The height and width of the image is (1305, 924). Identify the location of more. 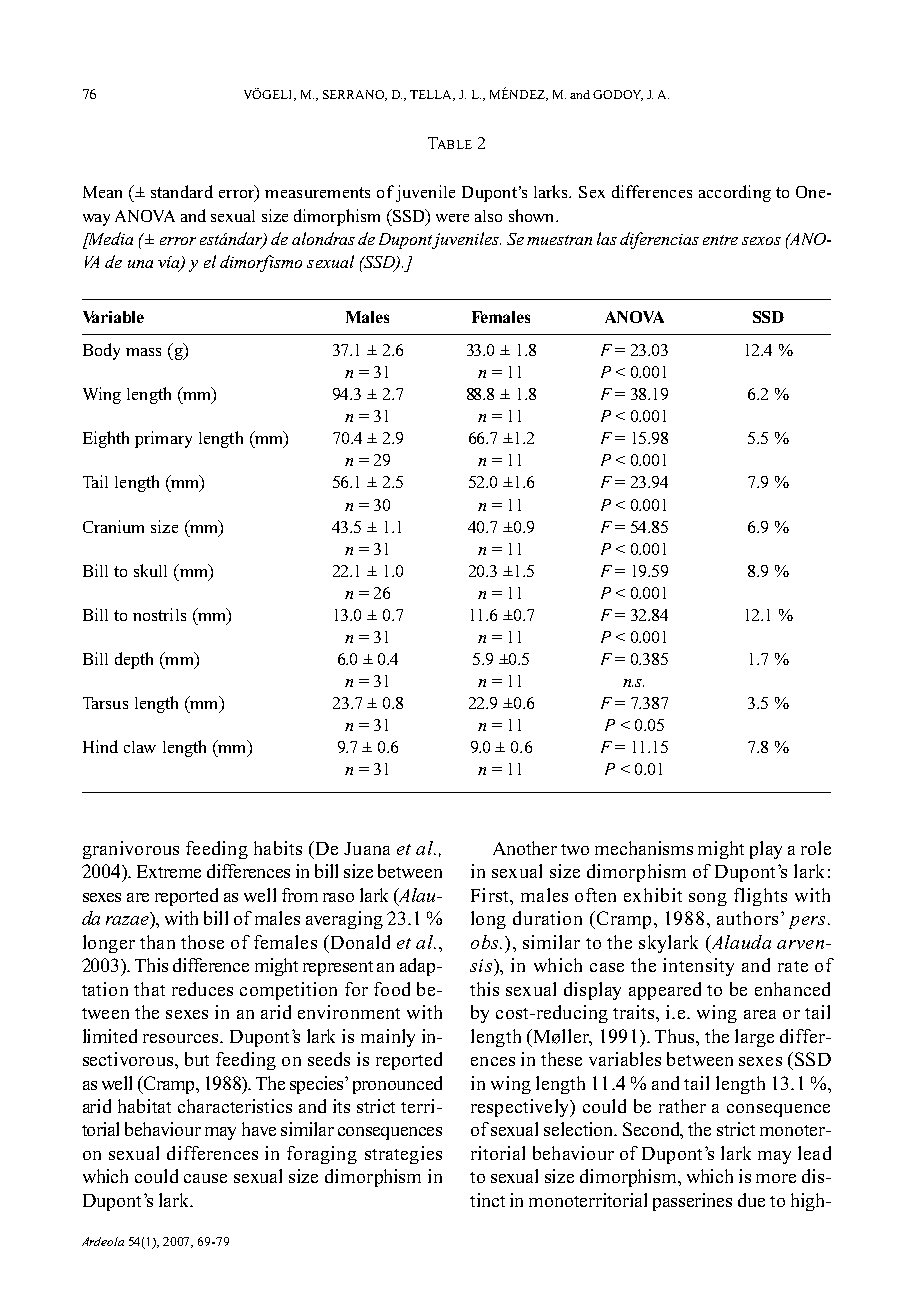
(776, 1178).
